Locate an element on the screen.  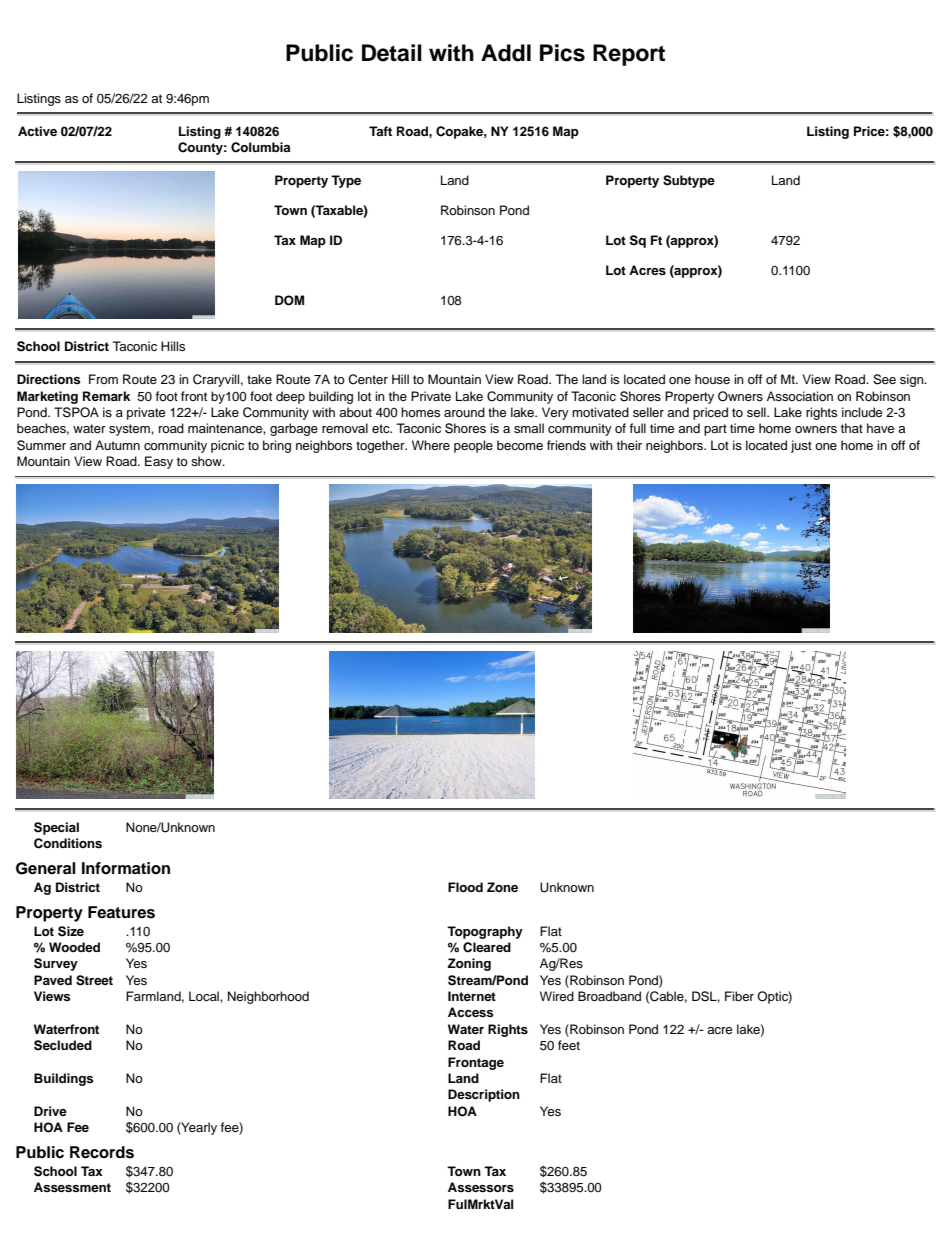
Active is located at coordinates (37, 131).
